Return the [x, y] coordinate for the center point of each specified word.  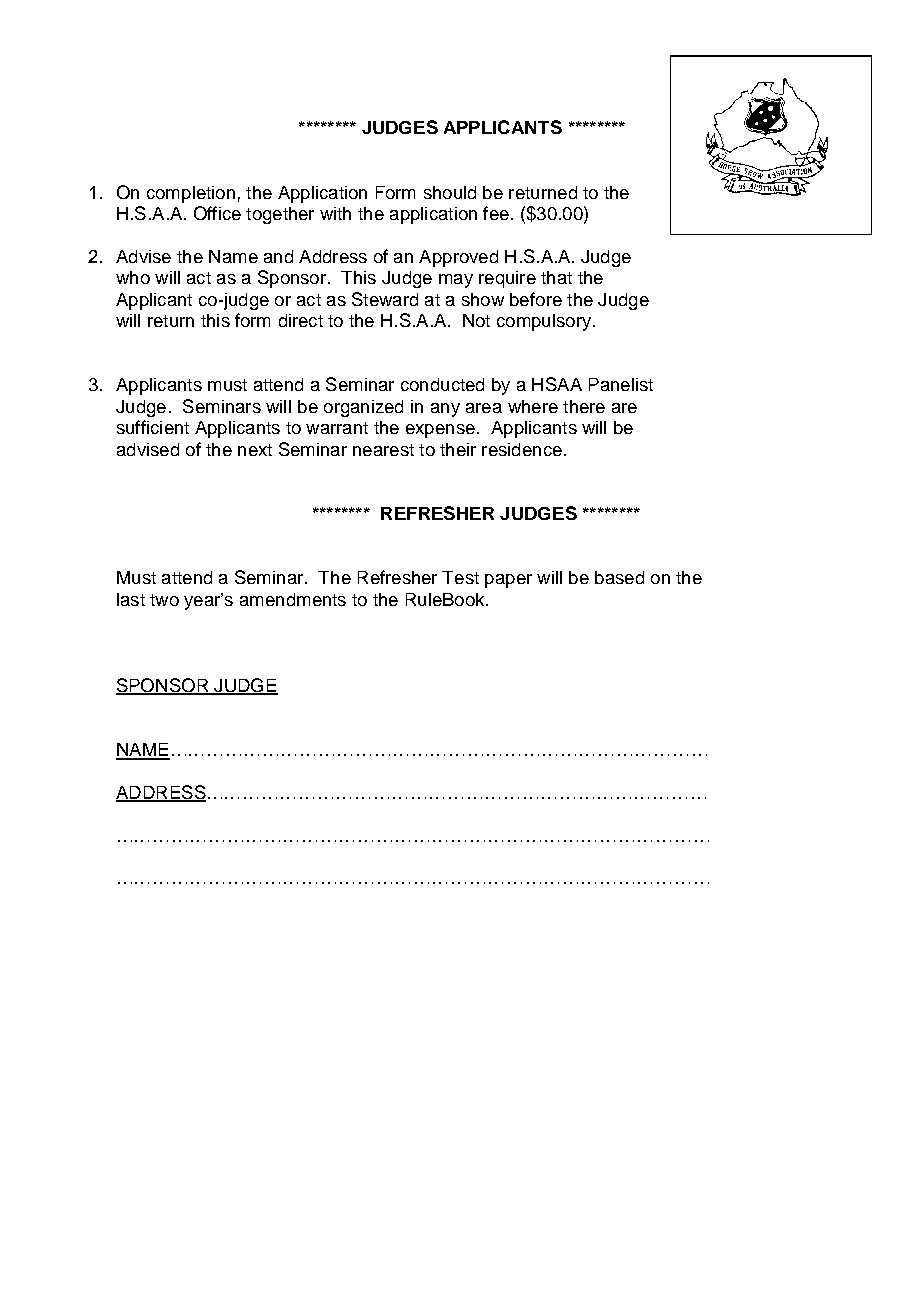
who [133, 277]
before [536, 299]
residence [522, 449]
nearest [383, 450]
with [335, 213]
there [584, 406]
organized [363, 408]
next [255, 450]
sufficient [153, 427]
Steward [385, 299]
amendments [293, 599]
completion [191, 194]
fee [496, 213]
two [164, 600]
